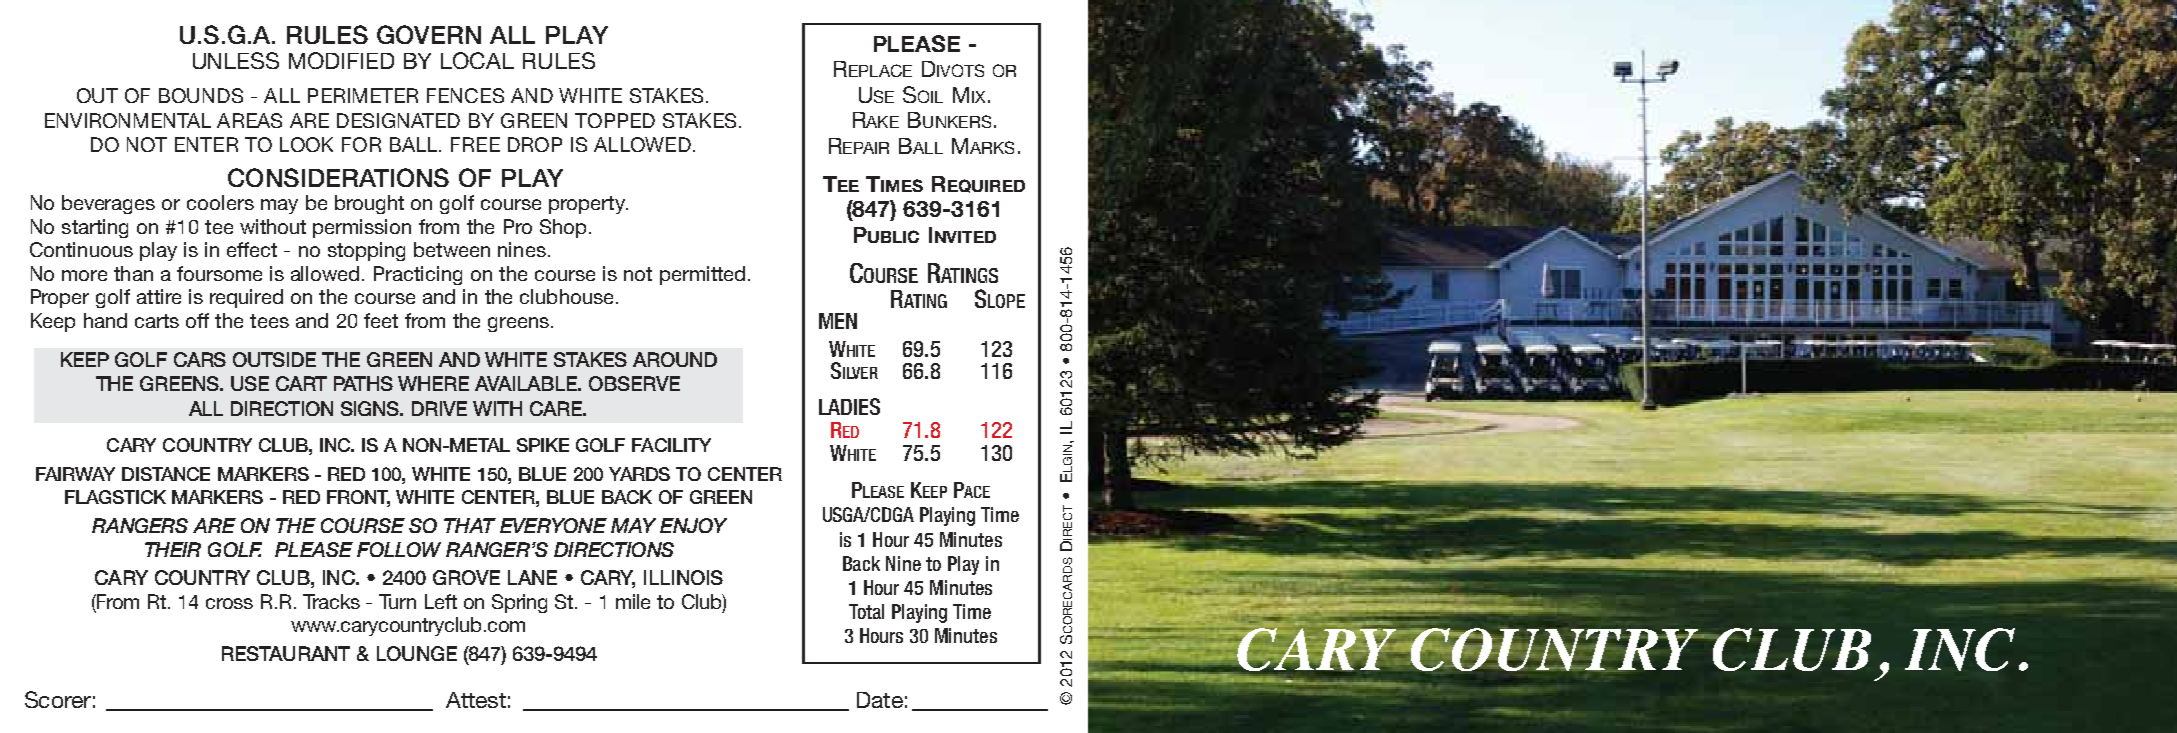 This screenshot has height=733, width=2177. Describe the element at coordinates (615, 120) in the screenshot. I see `TOPPED` at that location.
